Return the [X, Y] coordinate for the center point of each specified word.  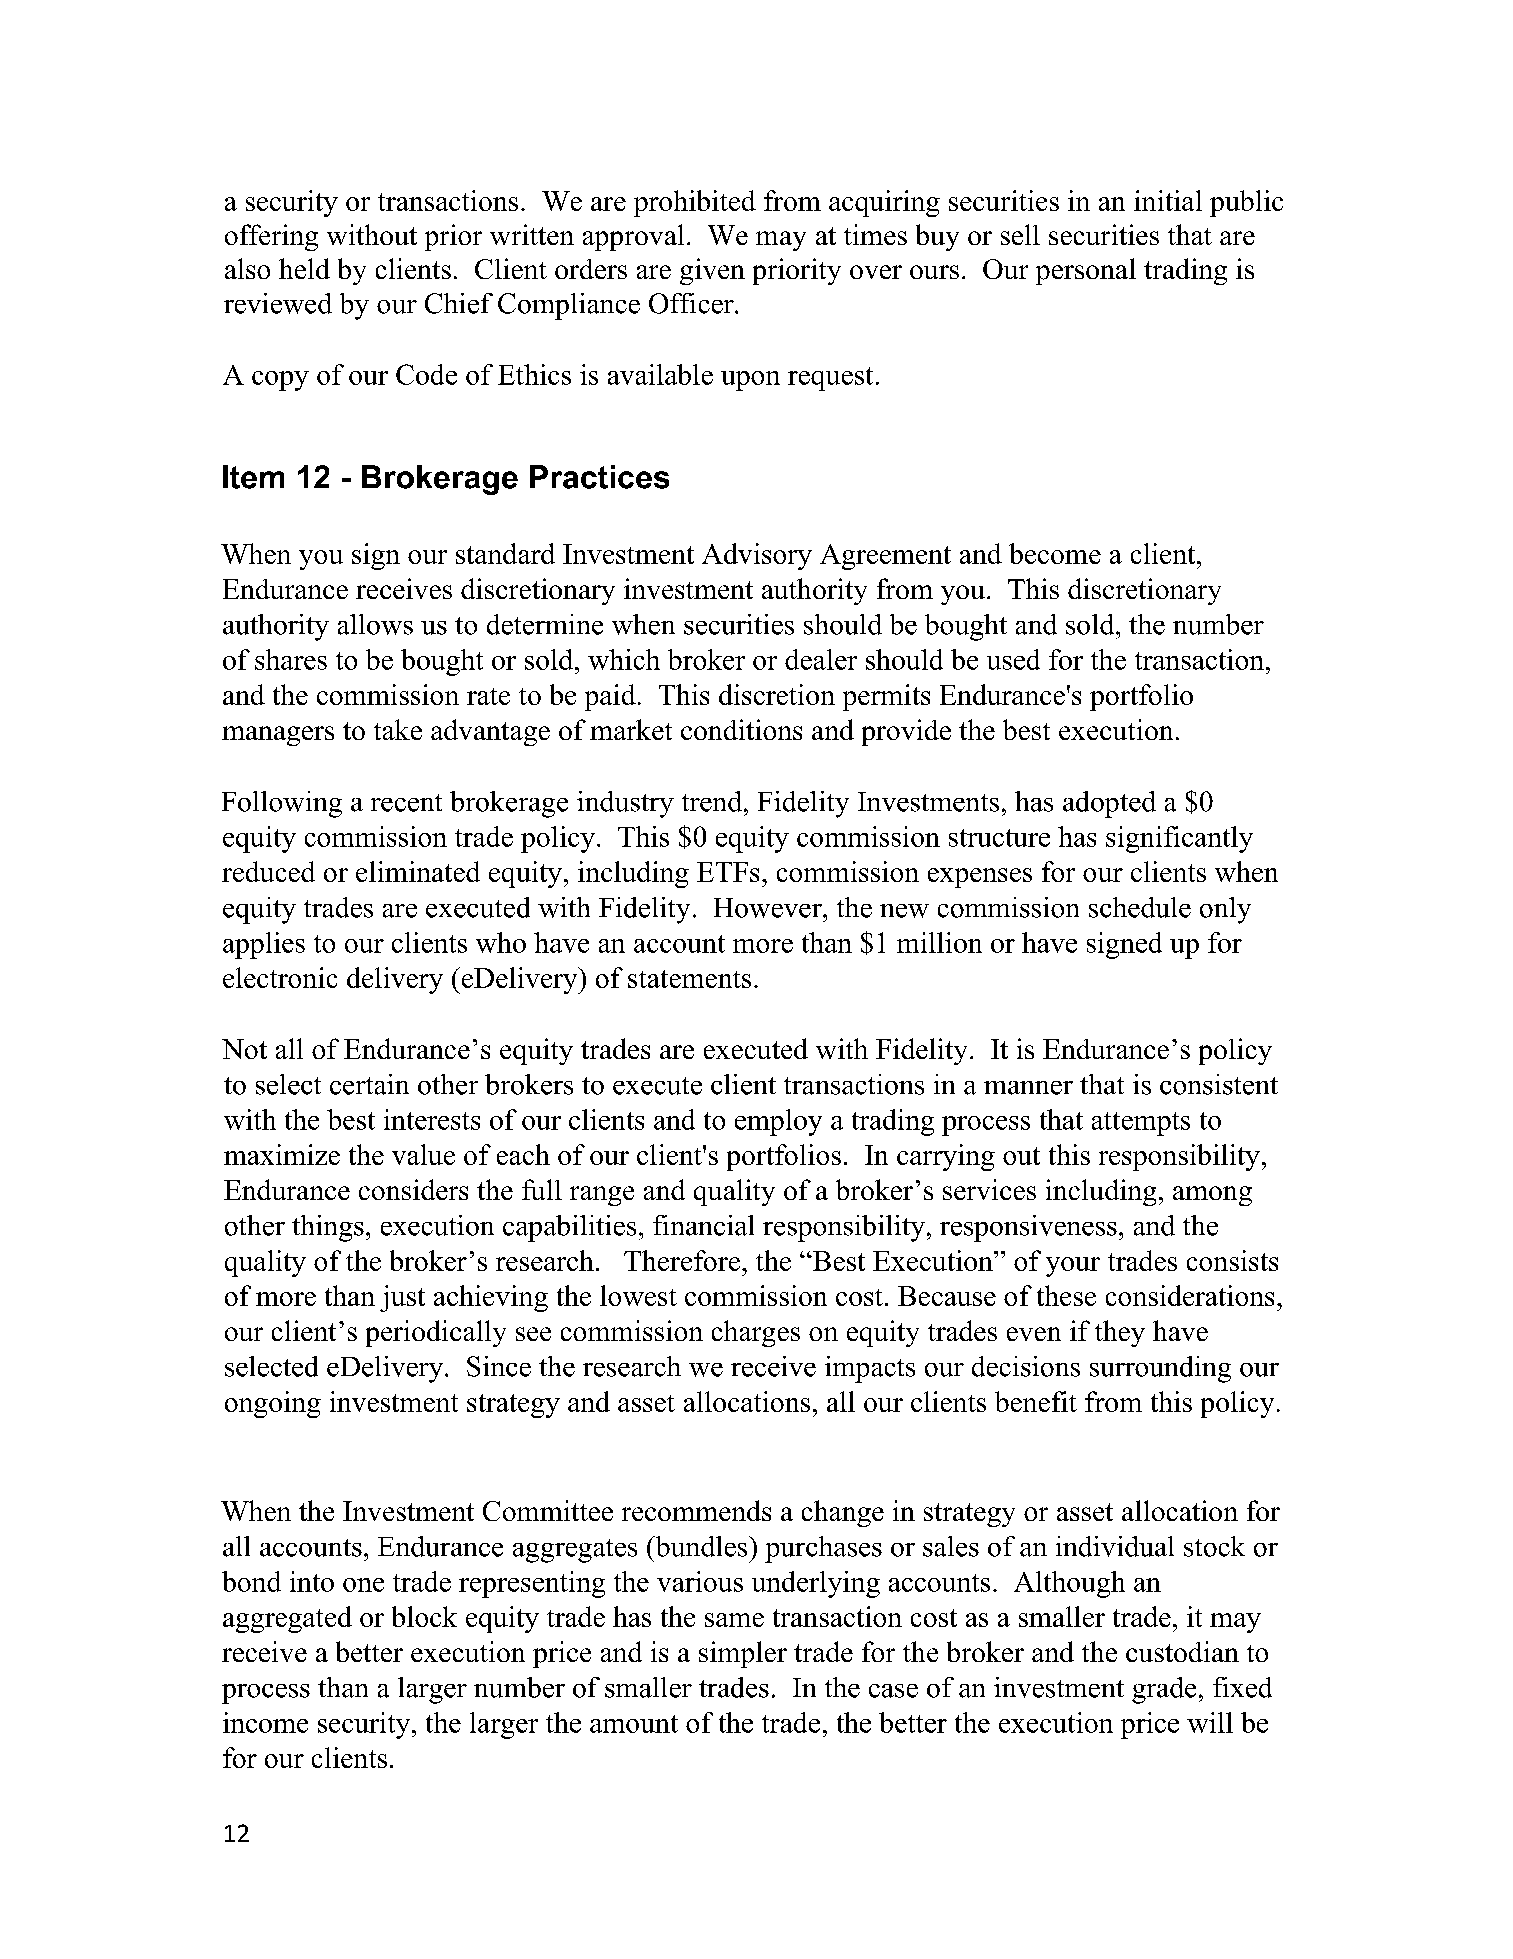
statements [689, 979]
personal [1086, 271]
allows [375, 624]
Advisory [757, 556]
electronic [280, 977]
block [424, 1616]
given [712, 271]
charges [756, 1333]
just [402, 1298]
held [304, 268]
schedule [1140, 907]
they [1120, 1333]
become [1055, 553]
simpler [743, 1654]
